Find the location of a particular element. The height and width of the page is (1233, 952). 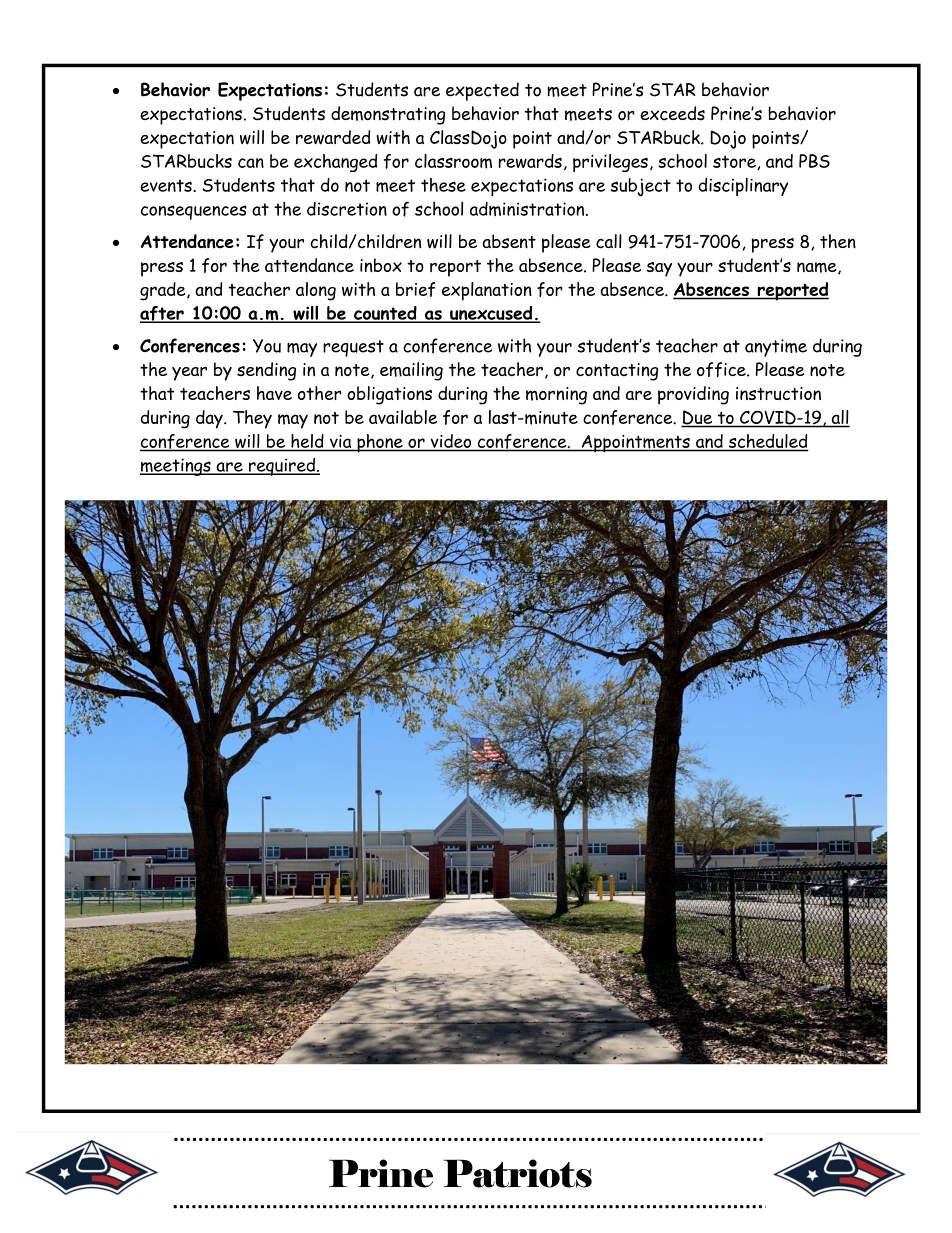

Patriots is located at coordinates (517, 1173).
